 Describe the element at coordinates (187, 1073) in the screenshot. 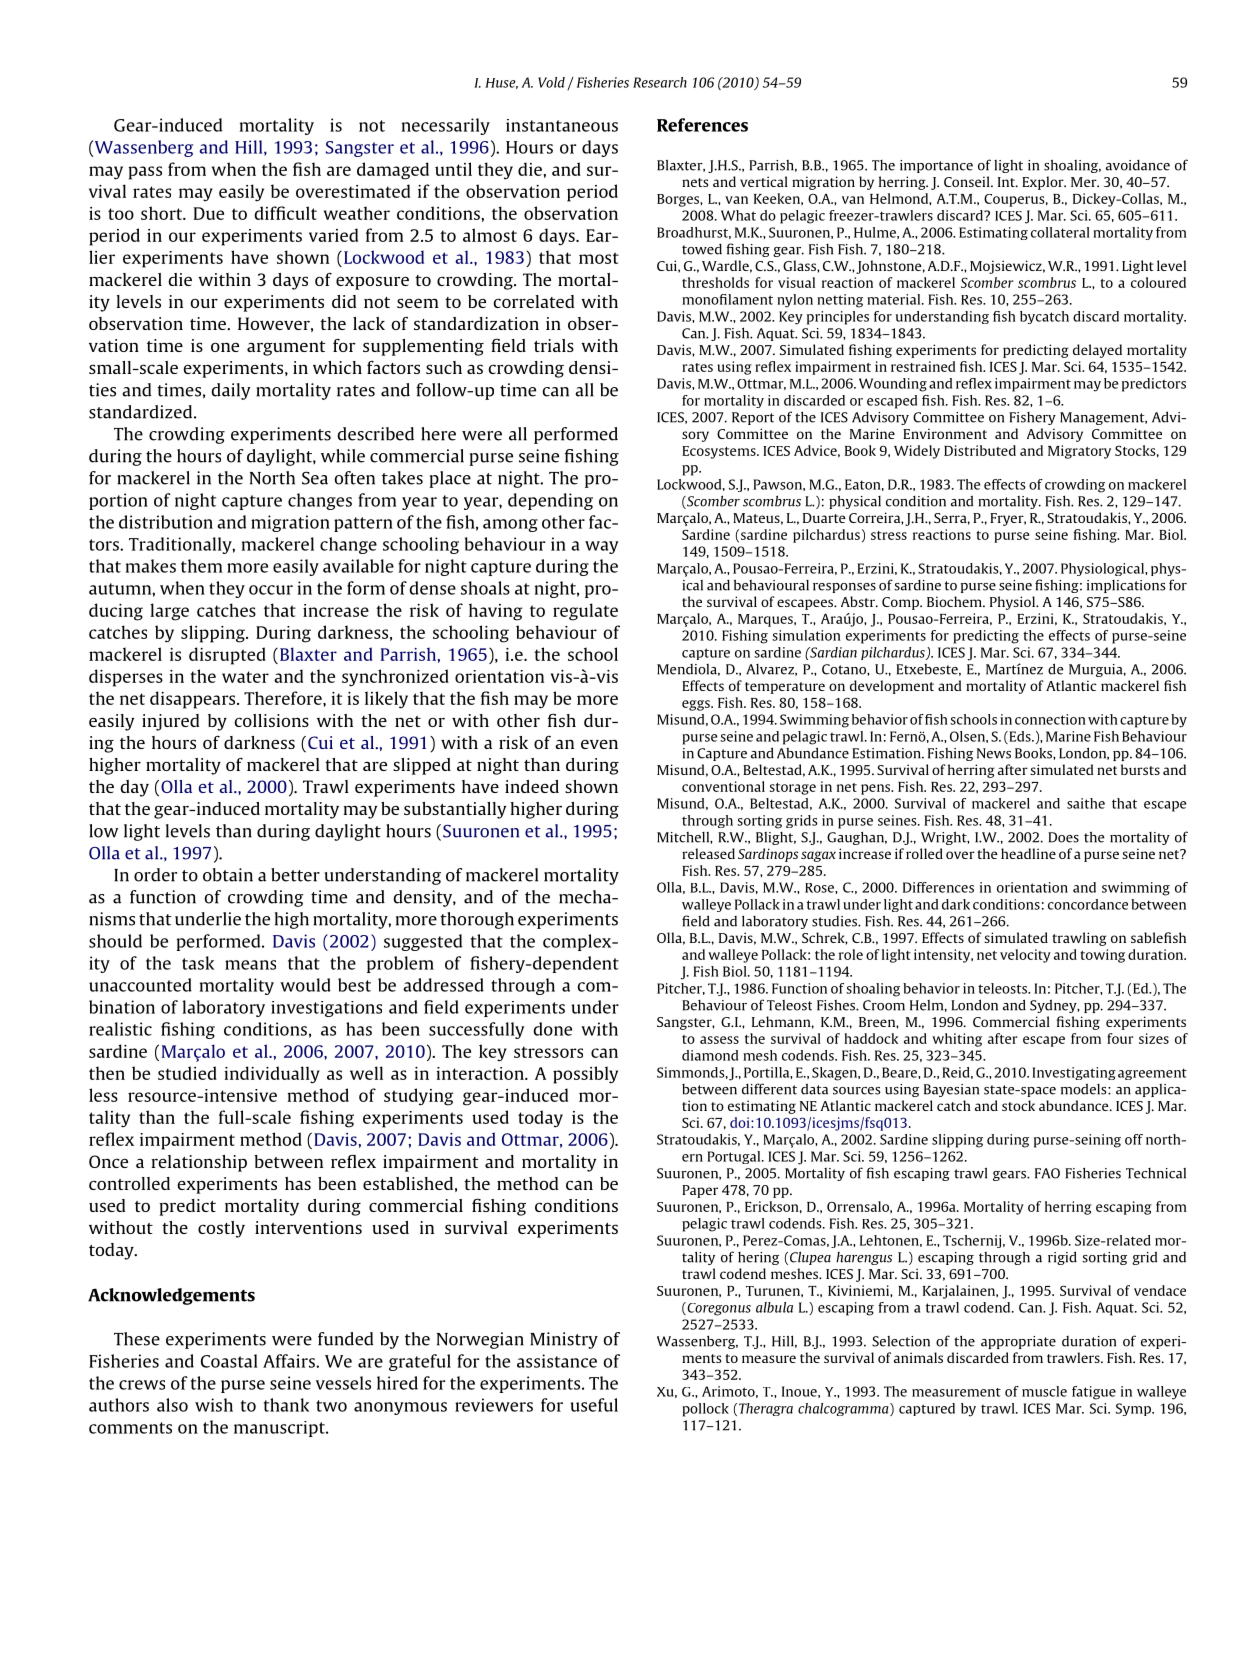

I see `studied` at that location.
